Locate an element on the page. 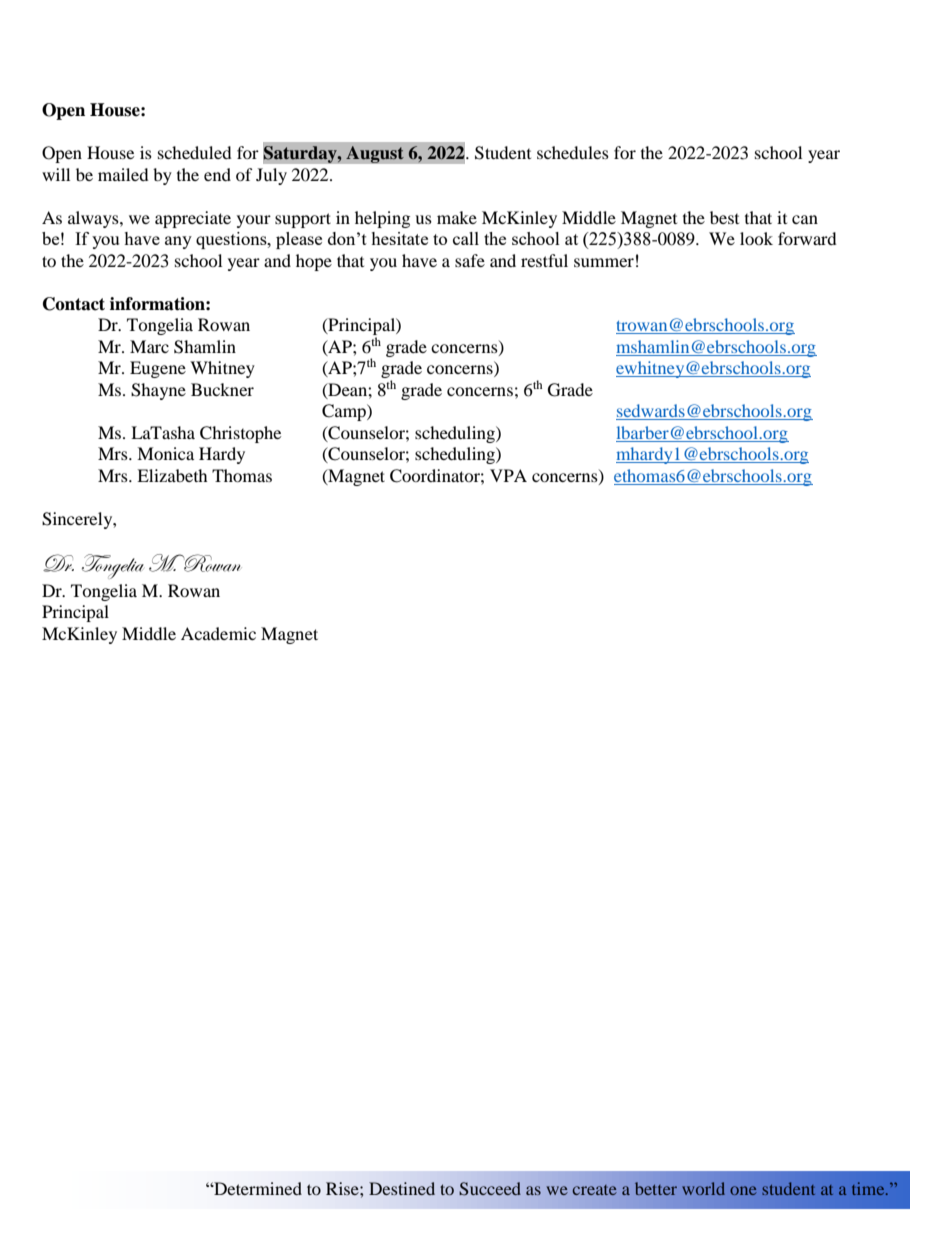  Academic is located at coordinates (218, 633).
